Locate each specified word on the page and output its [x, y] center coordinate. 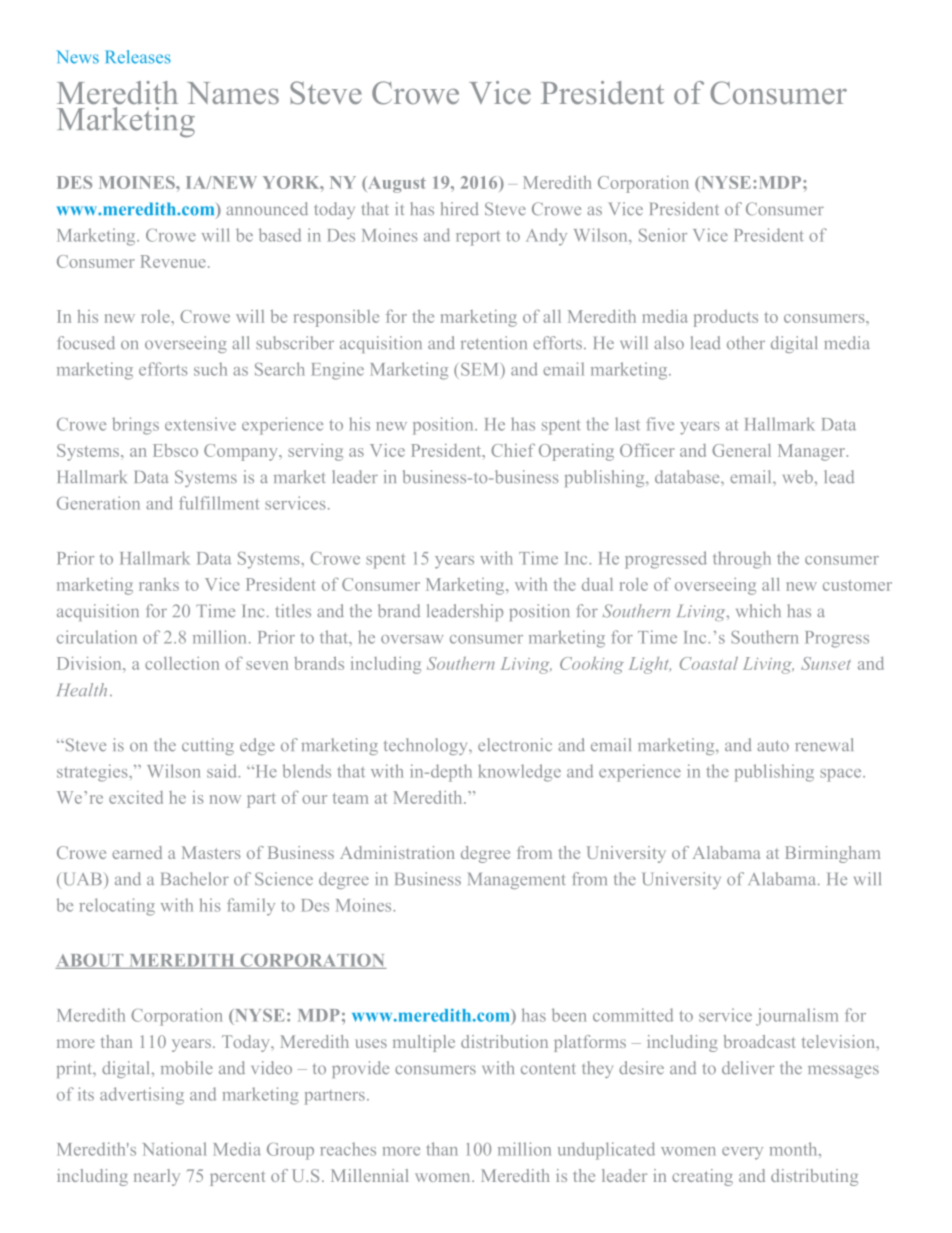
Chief [513, 450]
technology [427, 746]
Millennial [370, 1175]
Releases [138, 57]
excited [136, 797]
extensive [200, 424]
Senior [663, 235]
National [174, 1149]
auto [773, 746]
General [741, 450]
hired [460, 209]
